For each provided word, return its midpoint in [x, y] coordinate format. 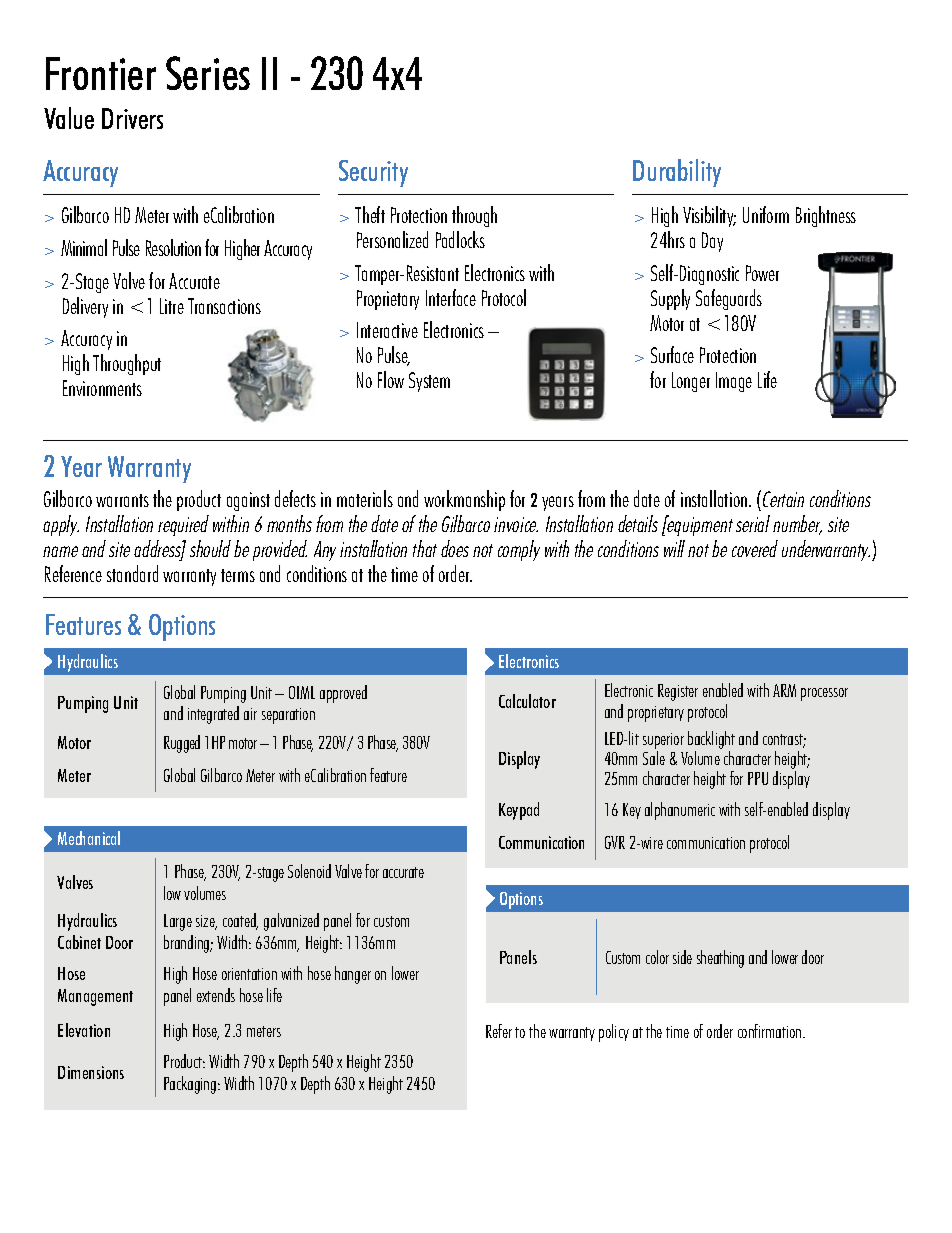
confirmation [771, 1031]
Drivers [132, 118]
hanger [353, 975]
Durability [677, 173]
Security [373, 173]
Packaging [190, 1085]
